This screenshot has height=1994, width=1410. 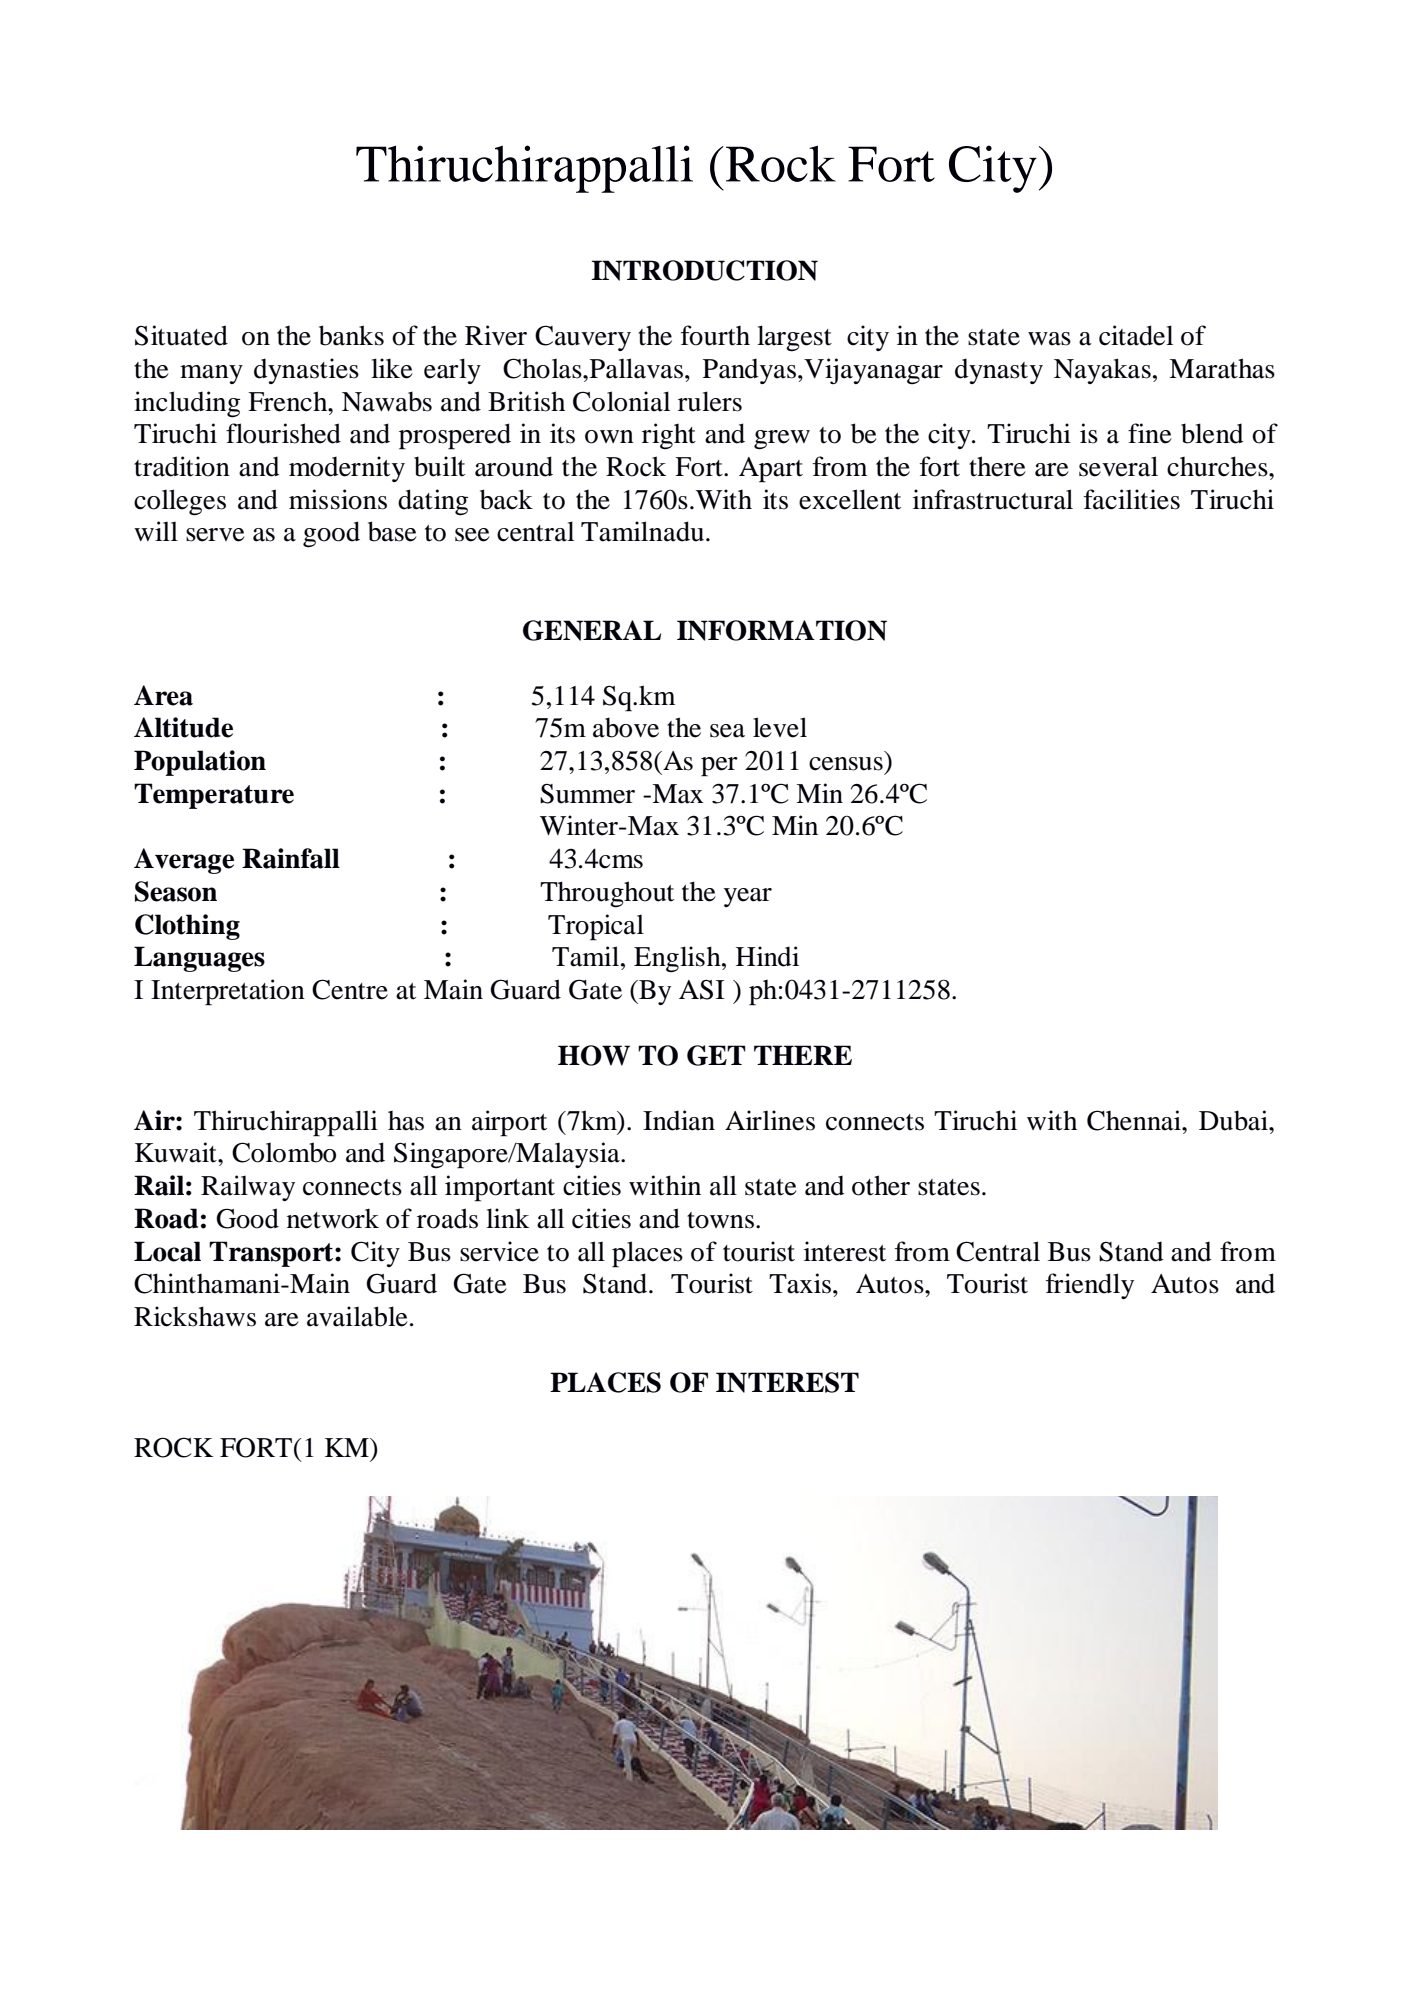 I want to click on Summer, so click(x=587, y=794).
